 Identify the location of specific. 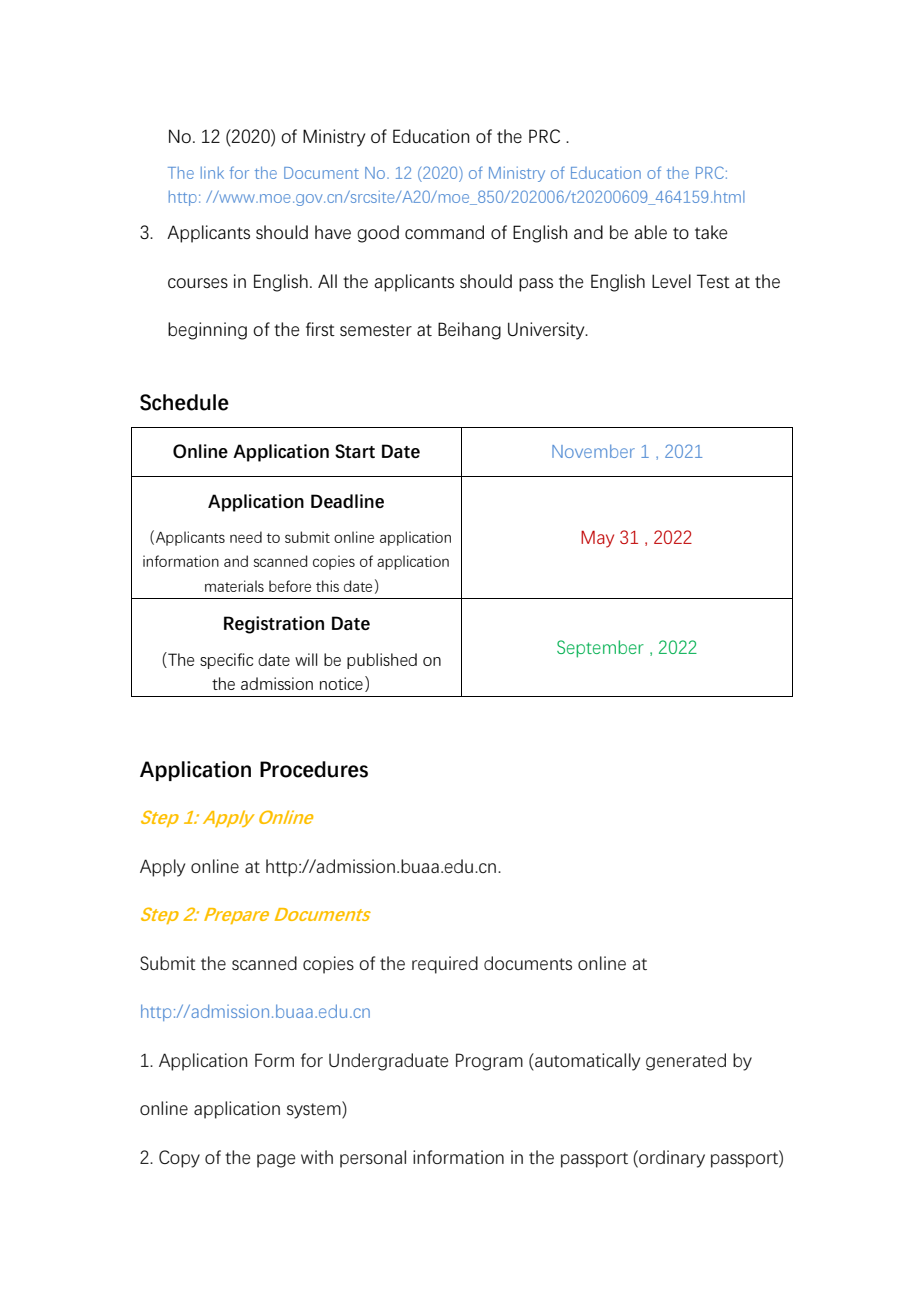
(226, 661).
